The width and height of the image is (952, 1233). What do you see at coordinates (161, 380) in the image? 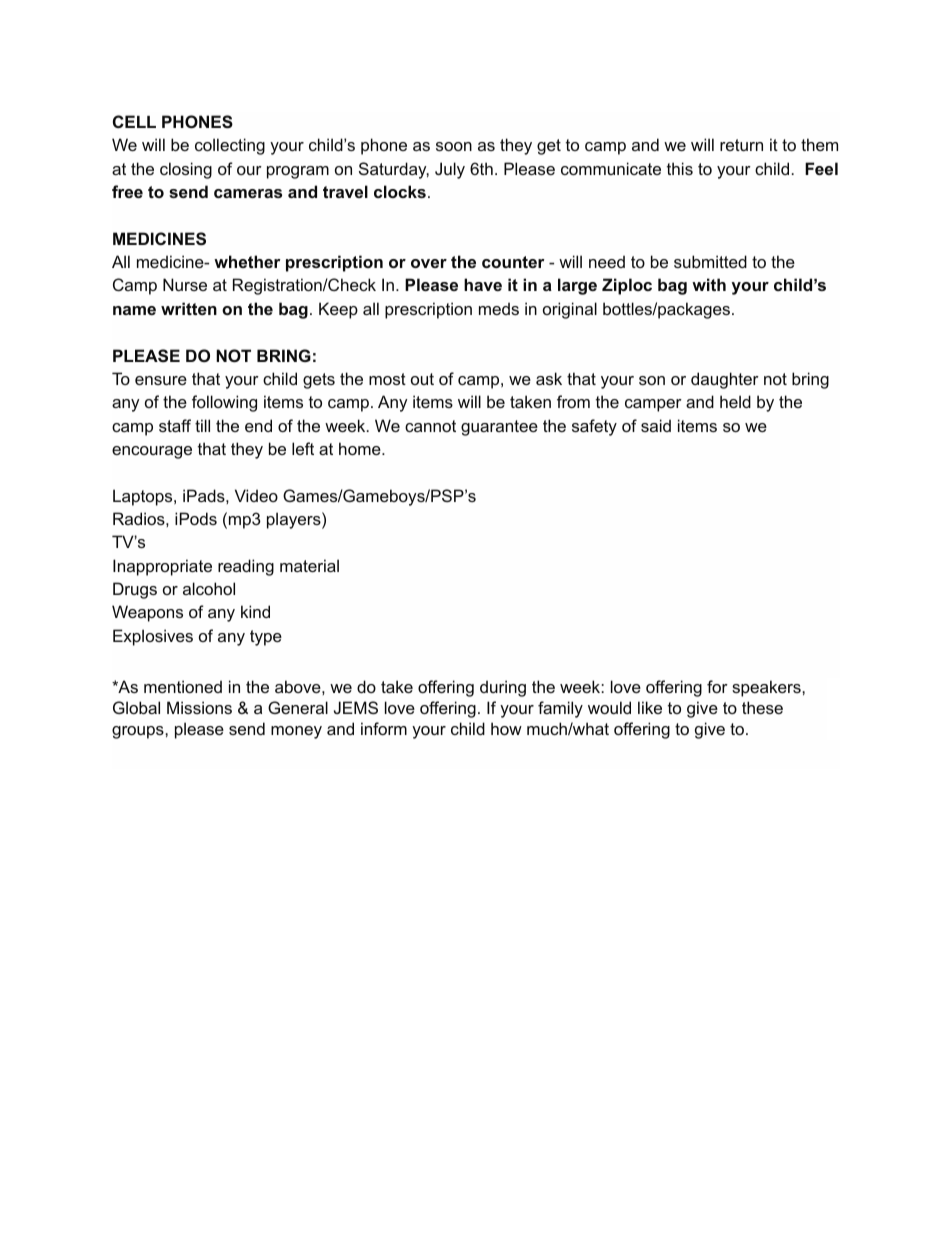
I see `ensure` at bounding box center [161, 380].
